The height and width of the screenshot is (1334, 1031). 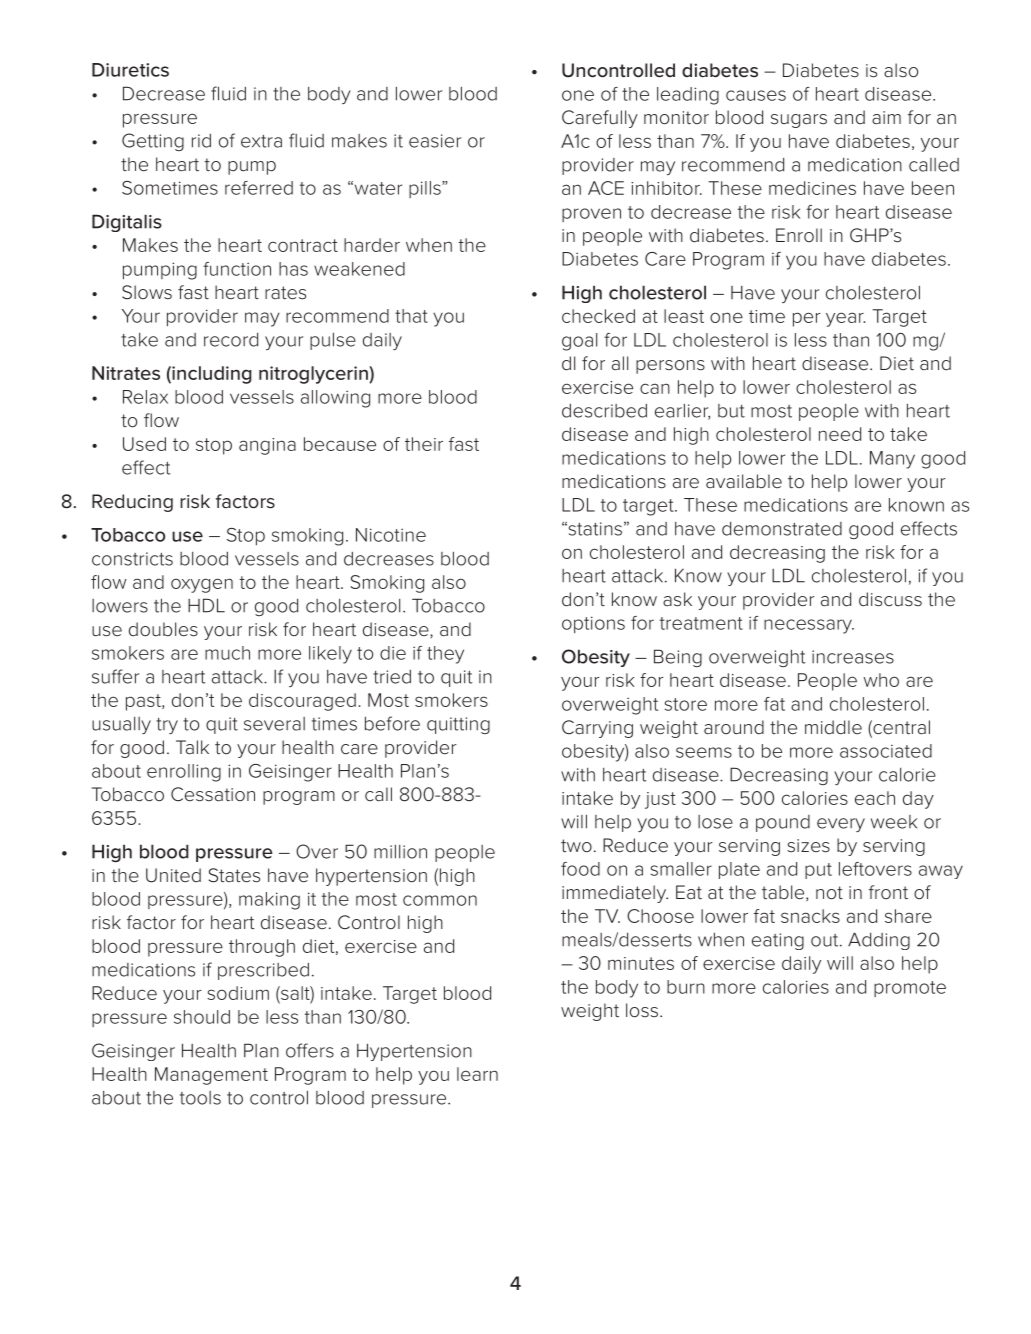 What do you see at coordinates (231, 340) in the screenshot?
I see `record` at bounding box center [231, 340].
